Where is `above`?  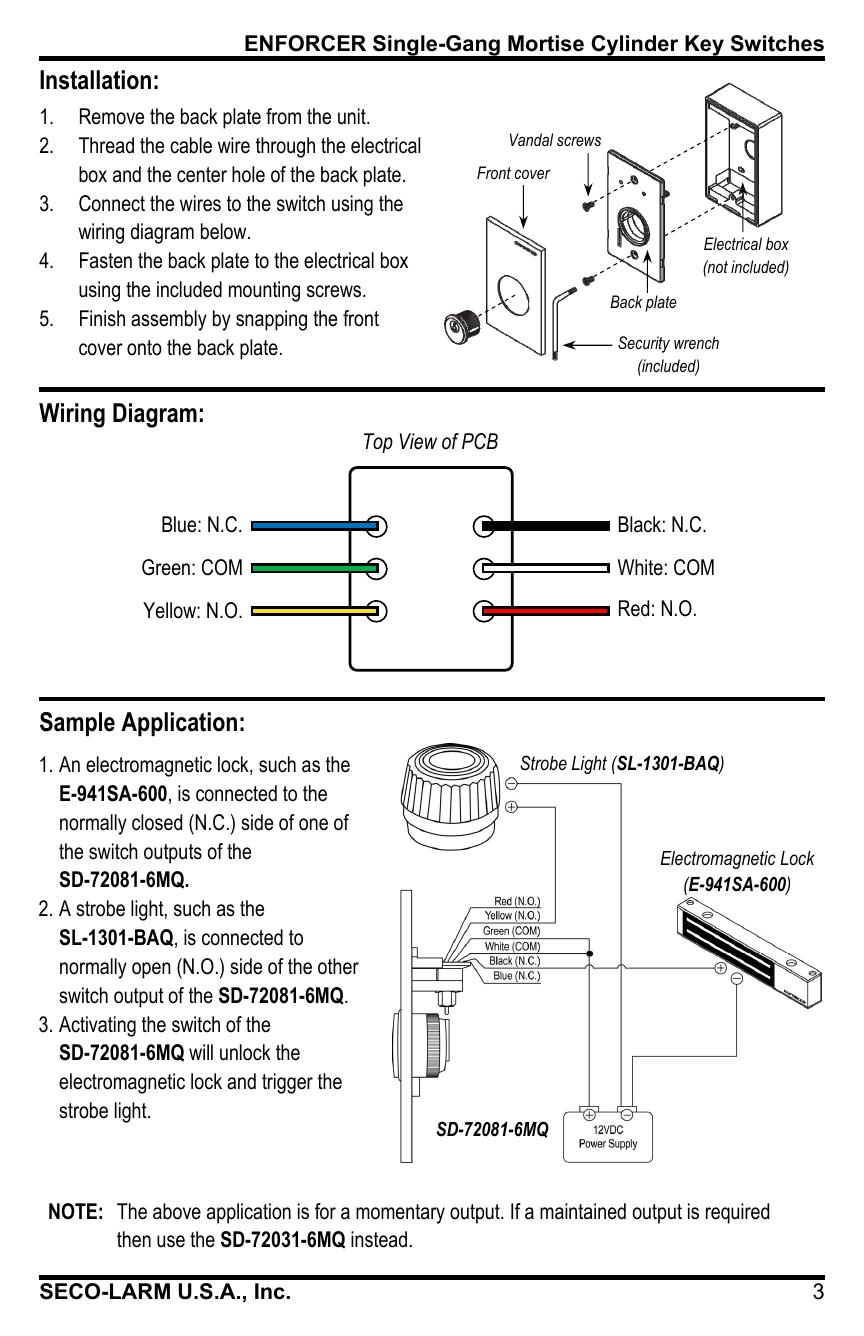 above is located at coordinates (177, 1211).
